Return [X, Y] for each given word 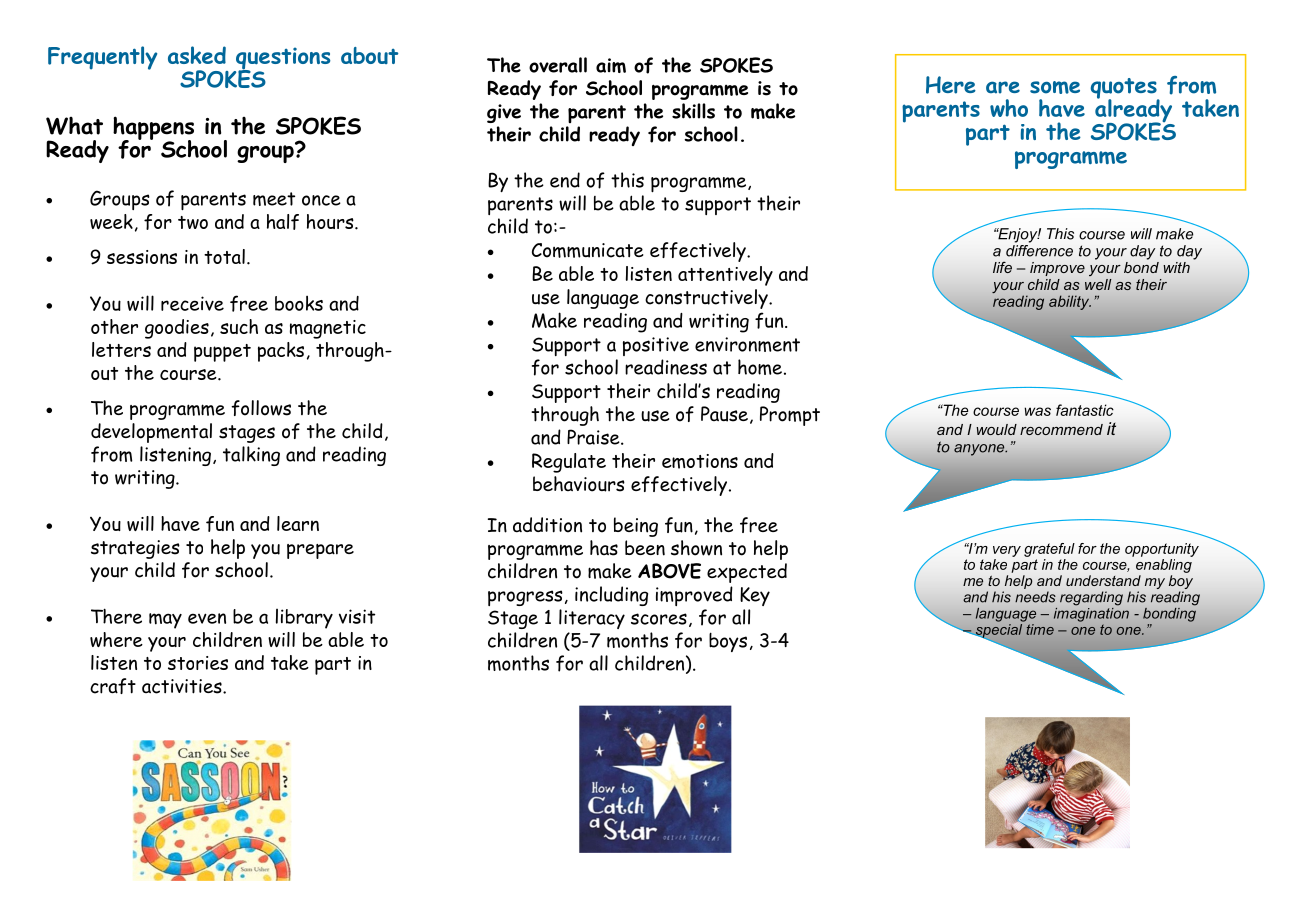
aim [611, 65]
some [1055, 87]
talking [251, 456]
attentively [725, 276]
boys [728, 642]
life [1002, 267]
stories [198, 663]
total [224, 256]
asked [197, 55]
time [1039, 628]
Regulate [569, 463]
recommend [1061, 429]
